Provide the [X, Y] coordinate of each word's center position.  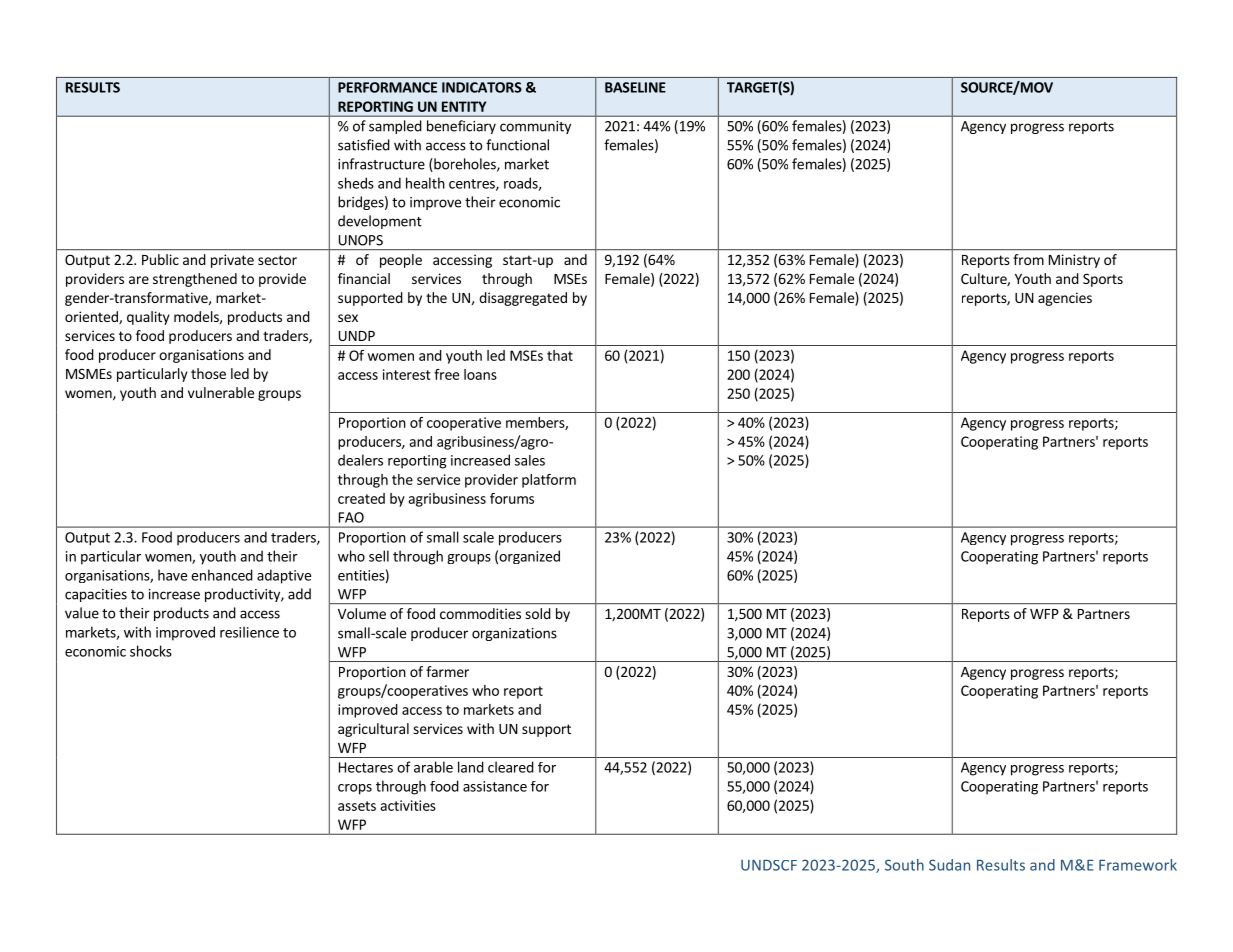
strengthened [195, 280]
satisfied [364, 145]
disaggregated [523, 299]
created [361, 498]
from [1028, 259]
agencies [1065, 299]
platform [549, 481]
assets [357, 806]
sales [530, 460]
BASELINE [635, 87]
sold [538, 613]
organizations [514, 634]
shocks [151, 651]
